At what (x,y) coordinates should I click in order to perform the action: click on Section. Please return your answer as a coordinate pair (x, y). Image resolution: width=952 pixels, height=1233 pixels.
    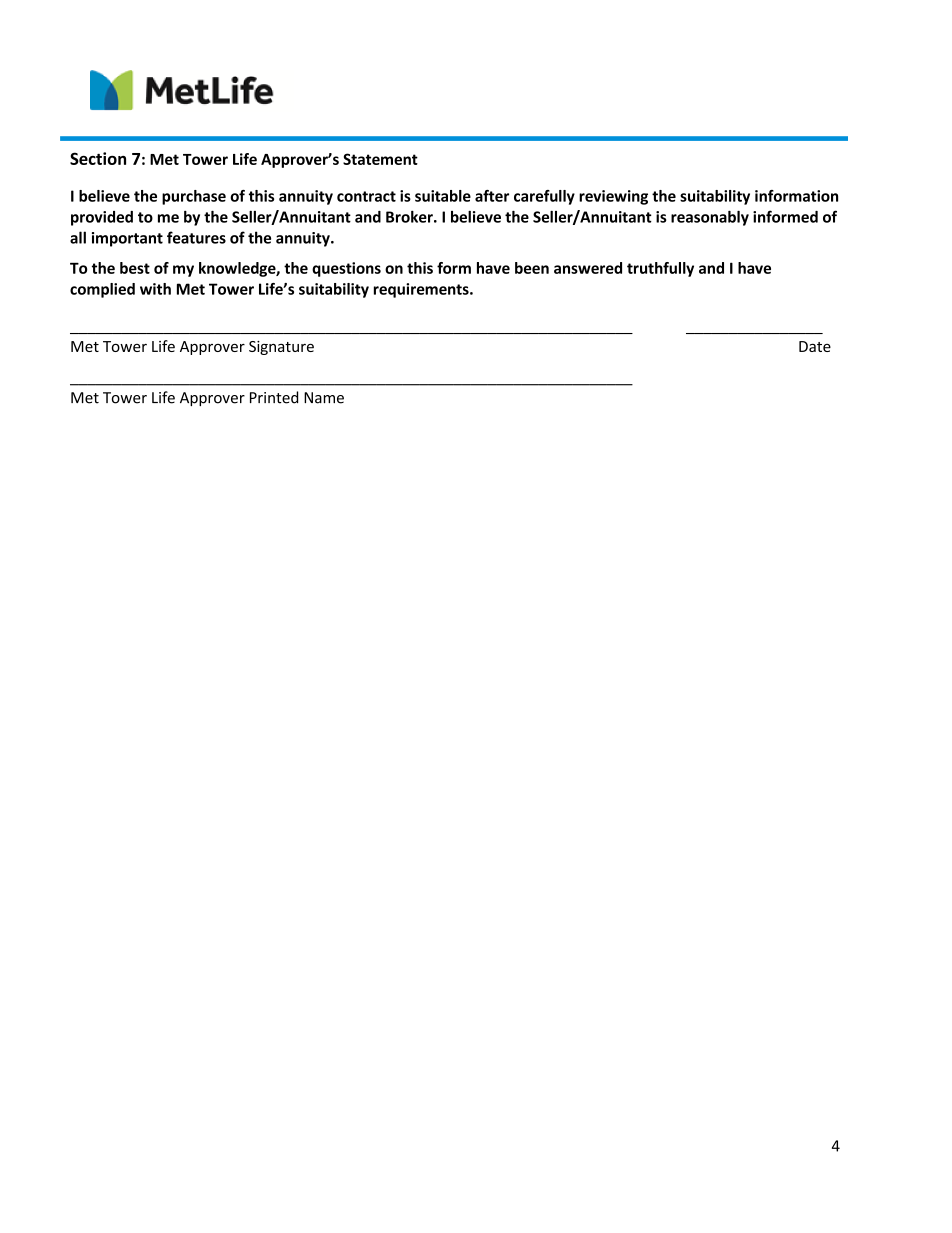
    Looking at the image, I should click on (98, 158).
